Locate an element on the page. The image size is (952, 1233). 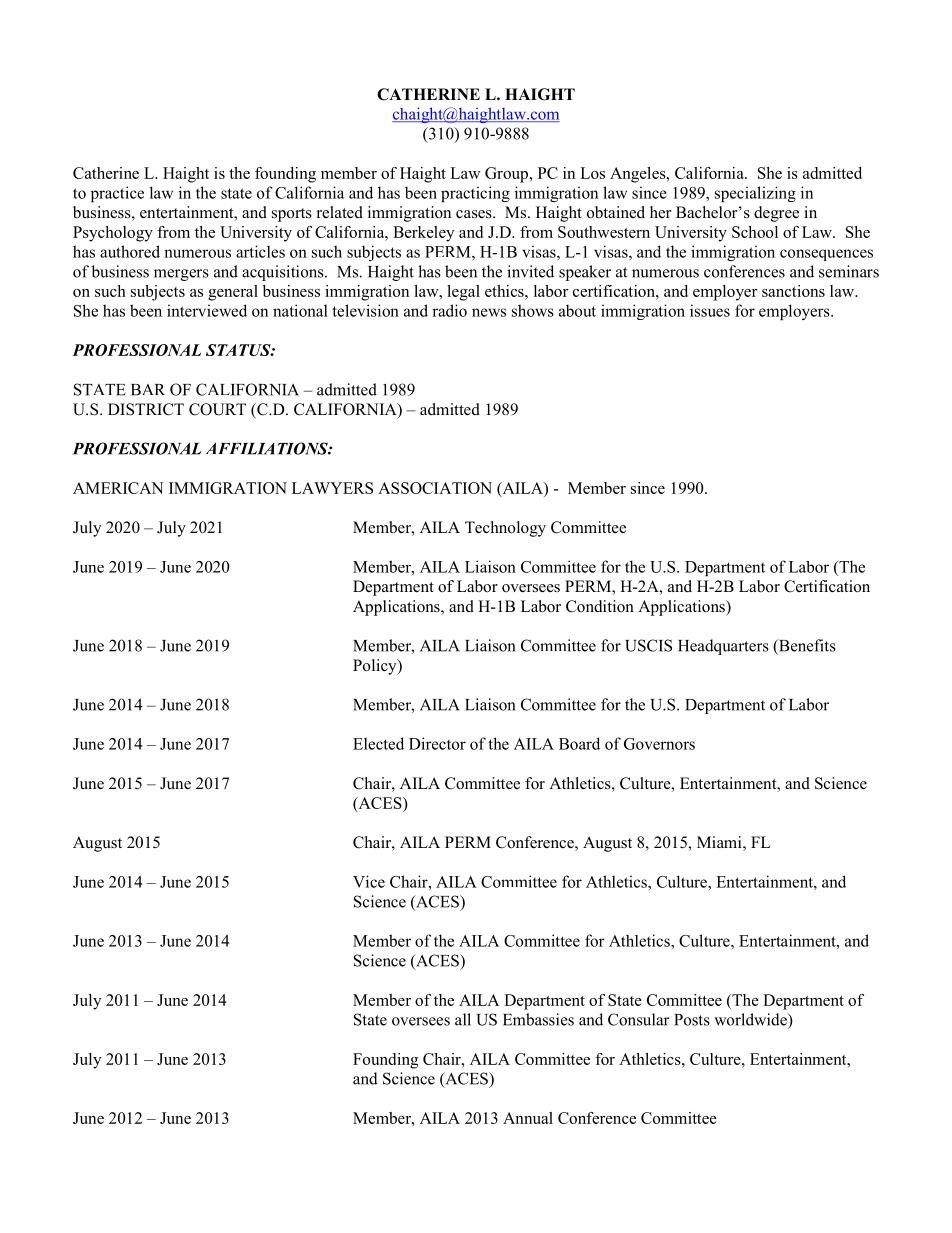
specializing is located at coordinates (755, 194).
